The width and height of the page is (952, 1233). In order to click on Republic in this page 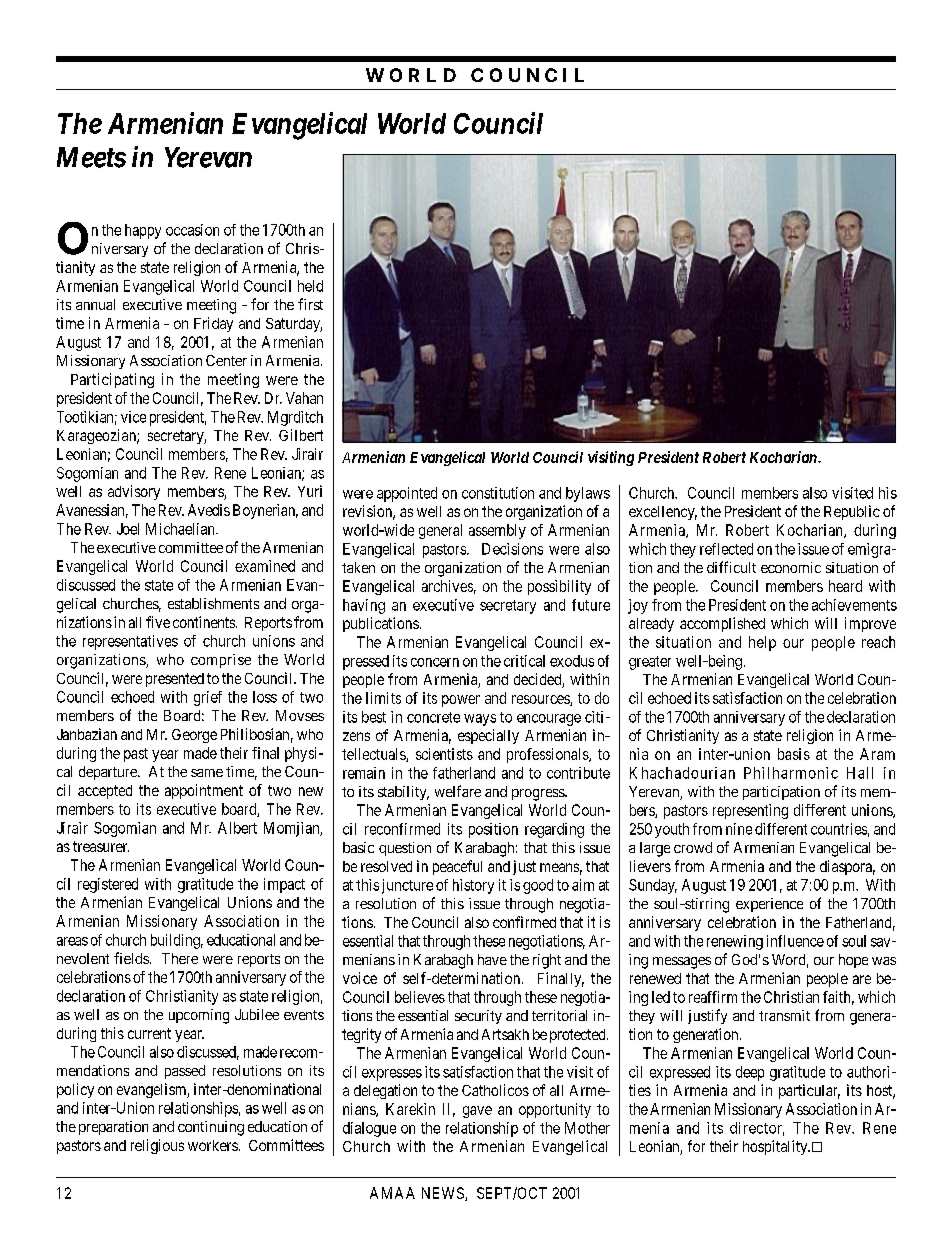, I will do `click(852, 512)`.
